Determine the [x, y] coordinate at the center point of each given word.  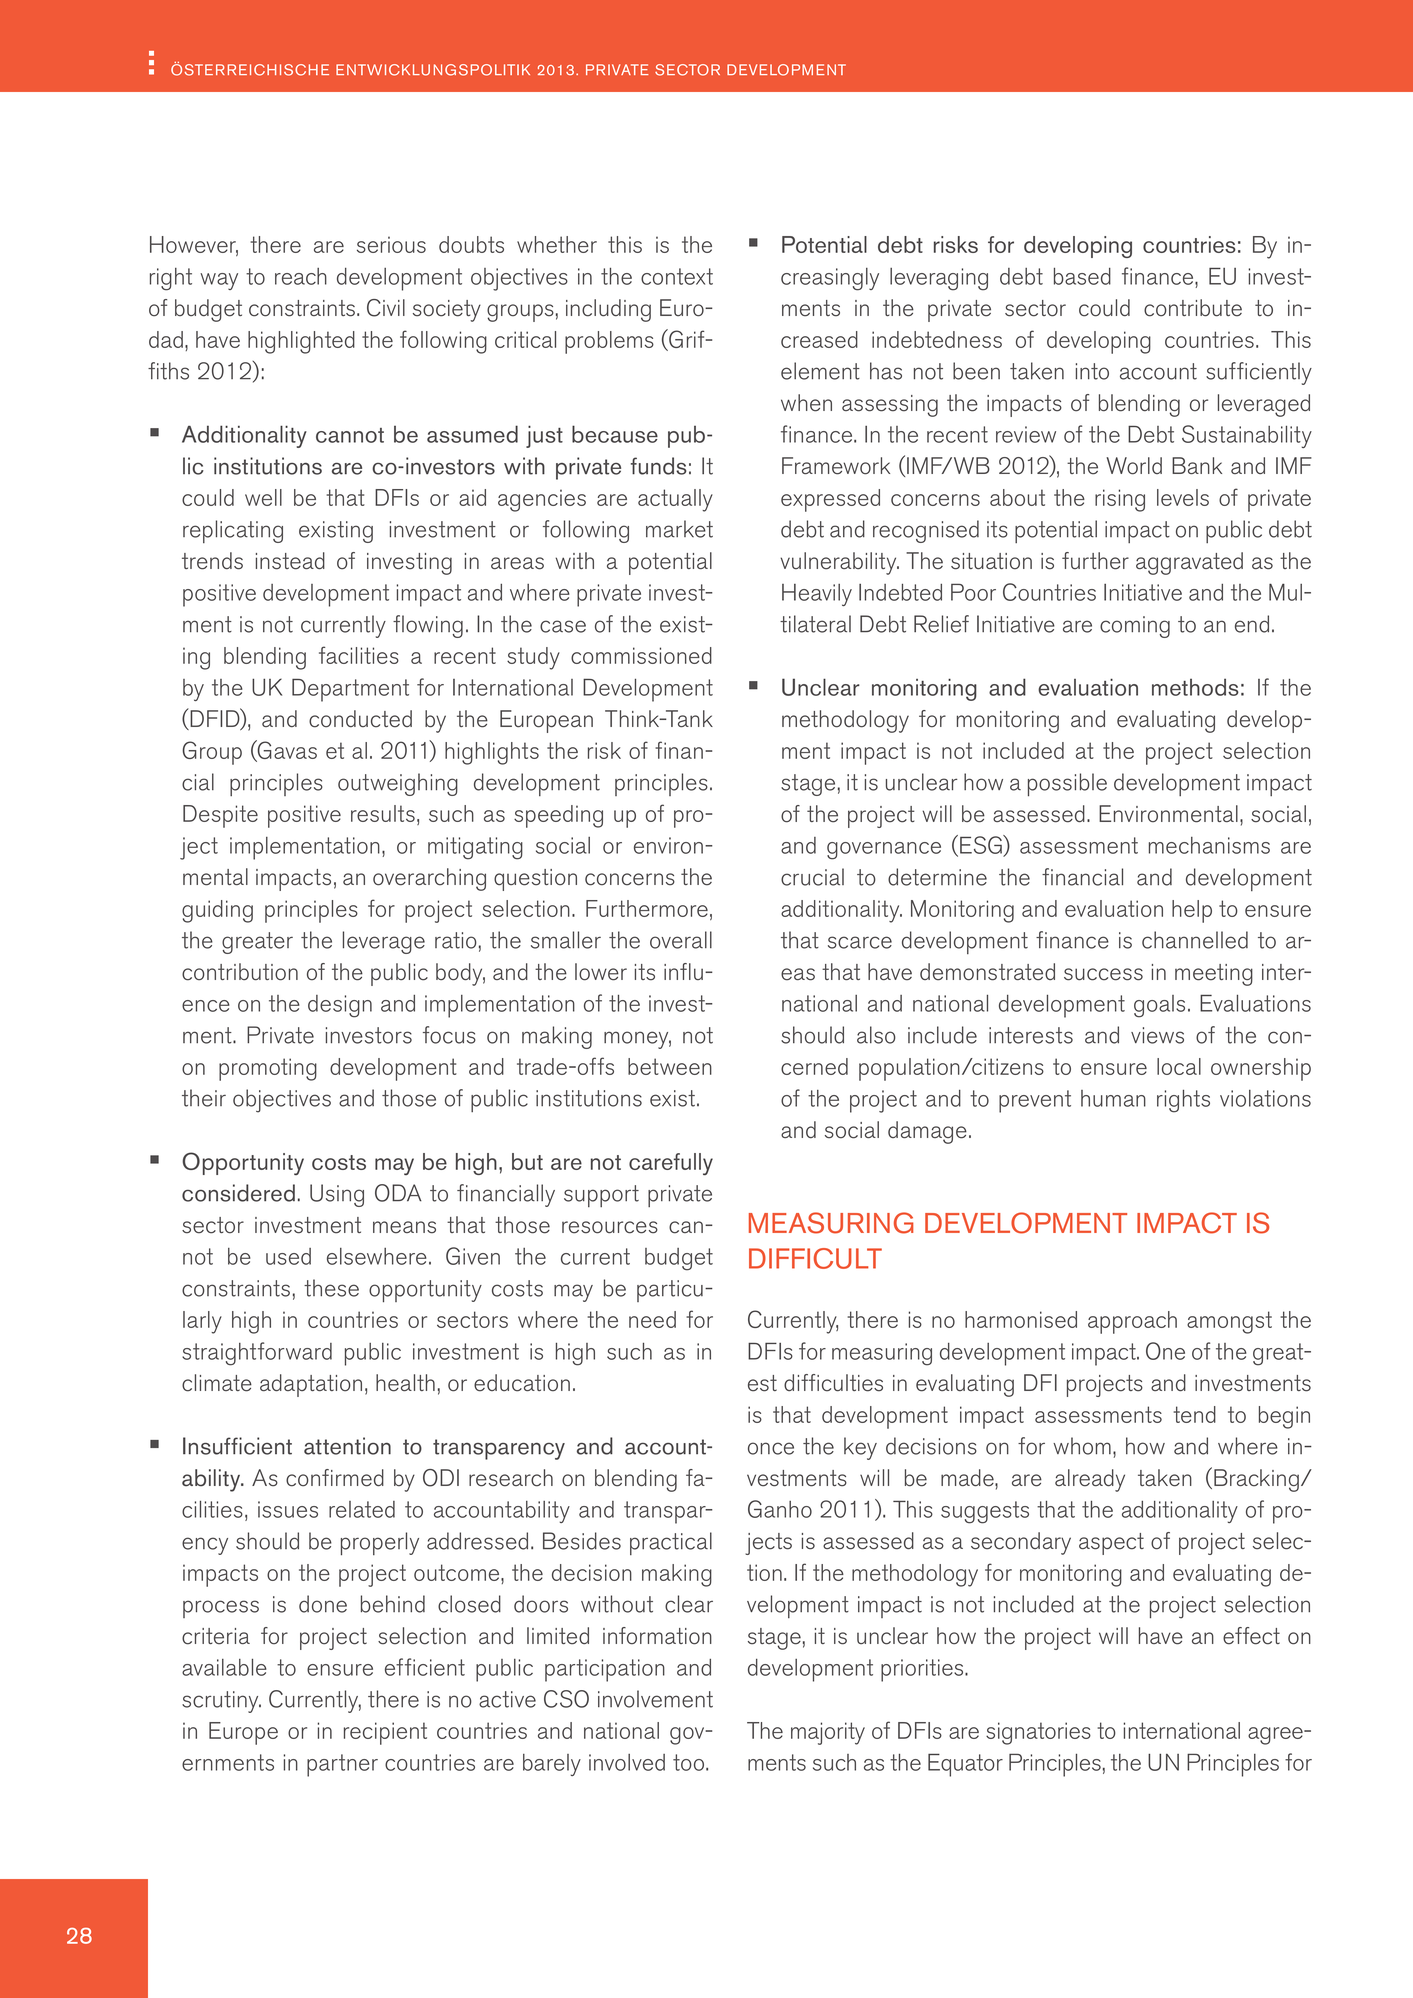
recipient [385, 1733]
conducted [360, 719]
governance [884, 851]
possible [1067, 784]
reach [301, 276]
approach [1132, 1322]
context [677, 276]
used [288, 1256]
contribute [1193, 308]
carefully [671, 1164]
